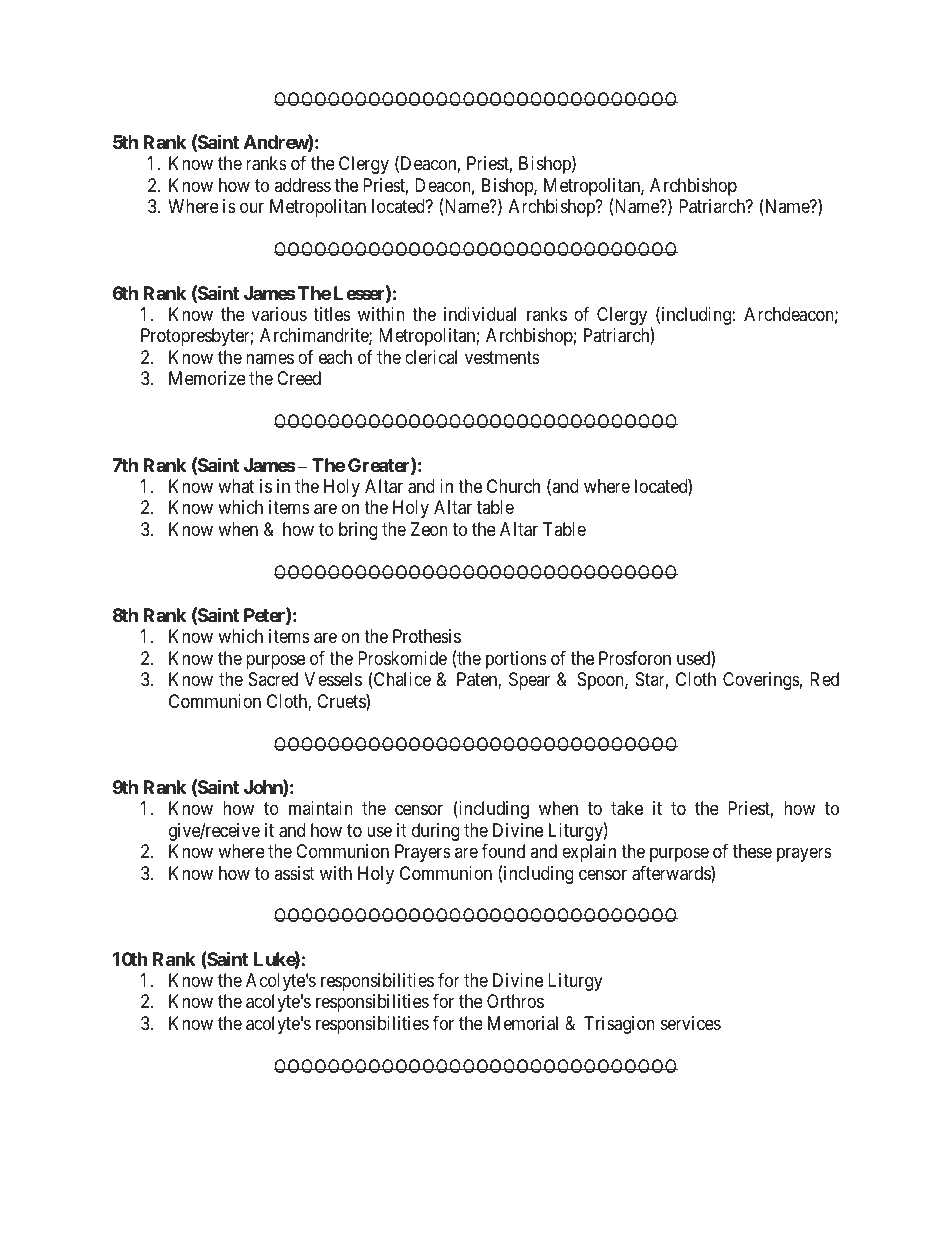  Describe the element at coordinates (523, 1023) in the image. I see `Memorial` at that location.
